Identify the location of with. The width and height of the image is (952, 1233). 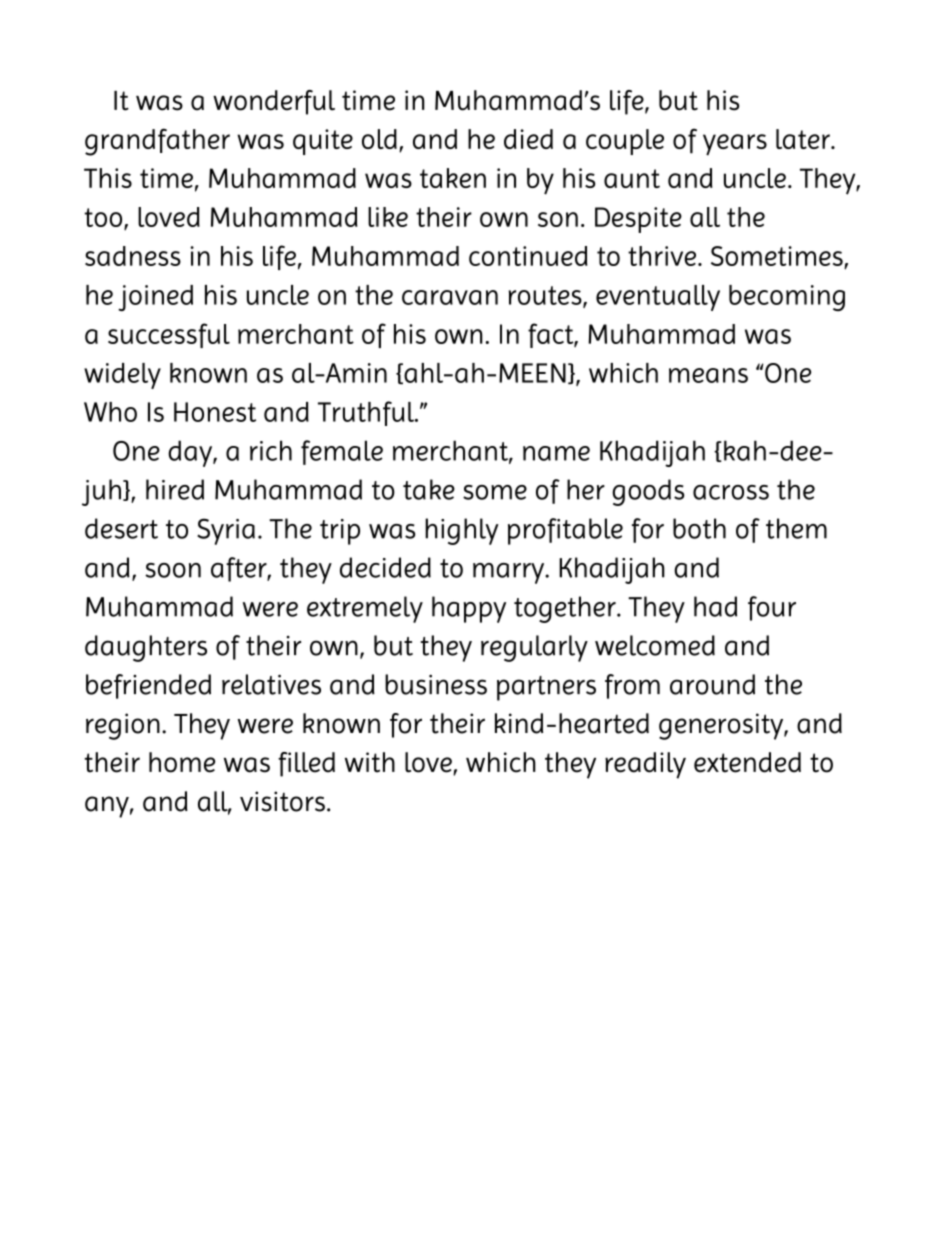
(370, 762).
